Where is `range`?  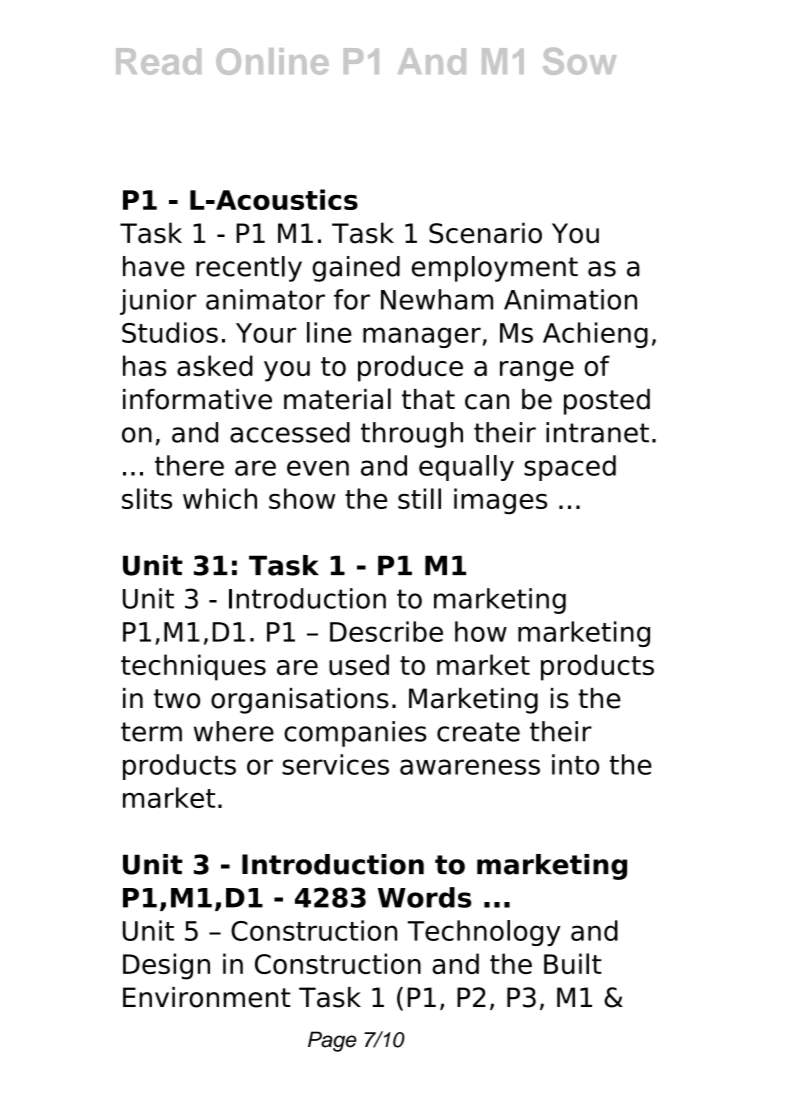 range is located at coordinates (537, 371).
